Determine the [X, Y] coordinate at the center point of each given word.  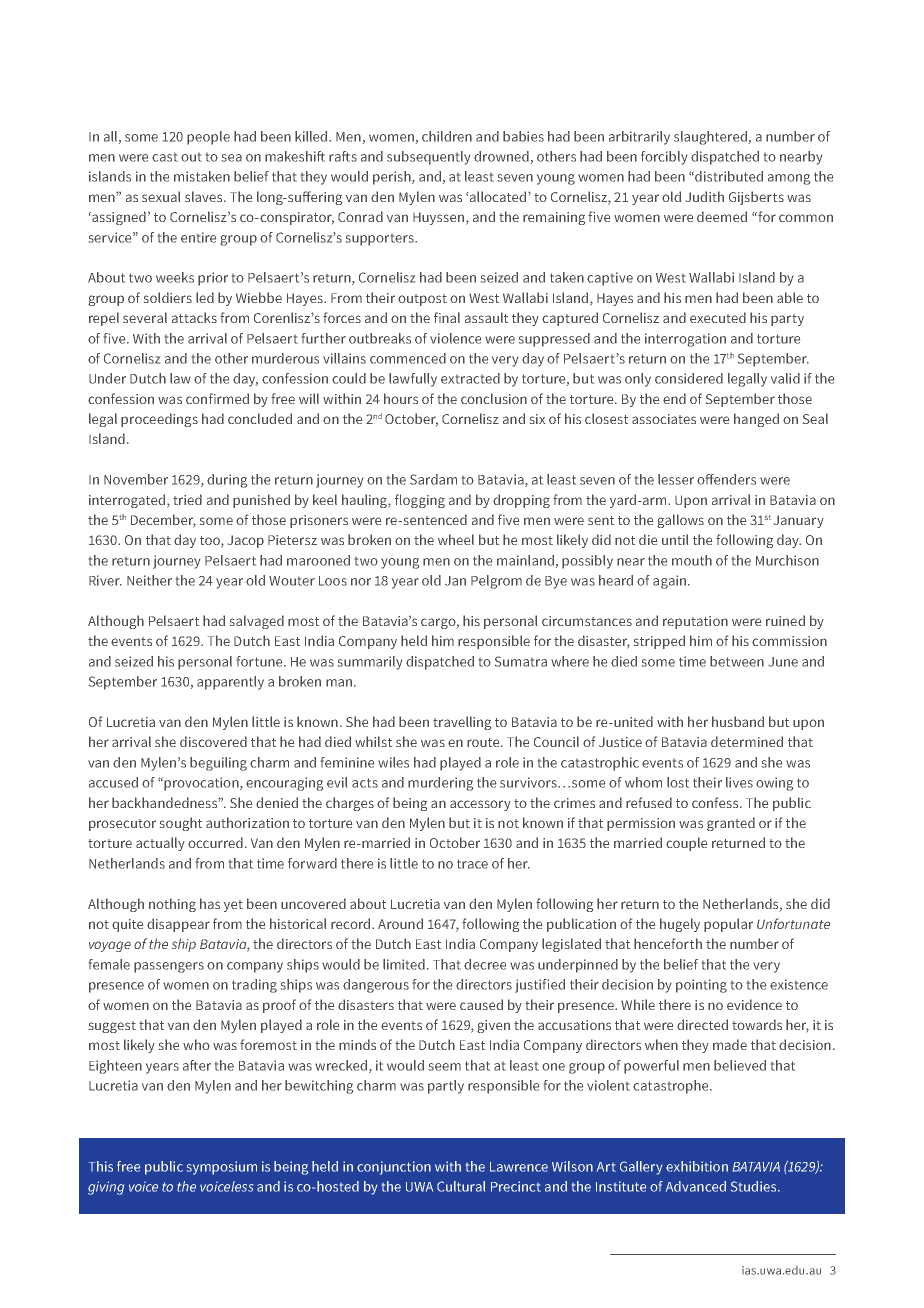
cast [165, 157]
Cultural [461, 1186]
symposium [222, 1168]
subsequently [428, 158]
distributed [728, 176]
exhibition [697, 1166]
